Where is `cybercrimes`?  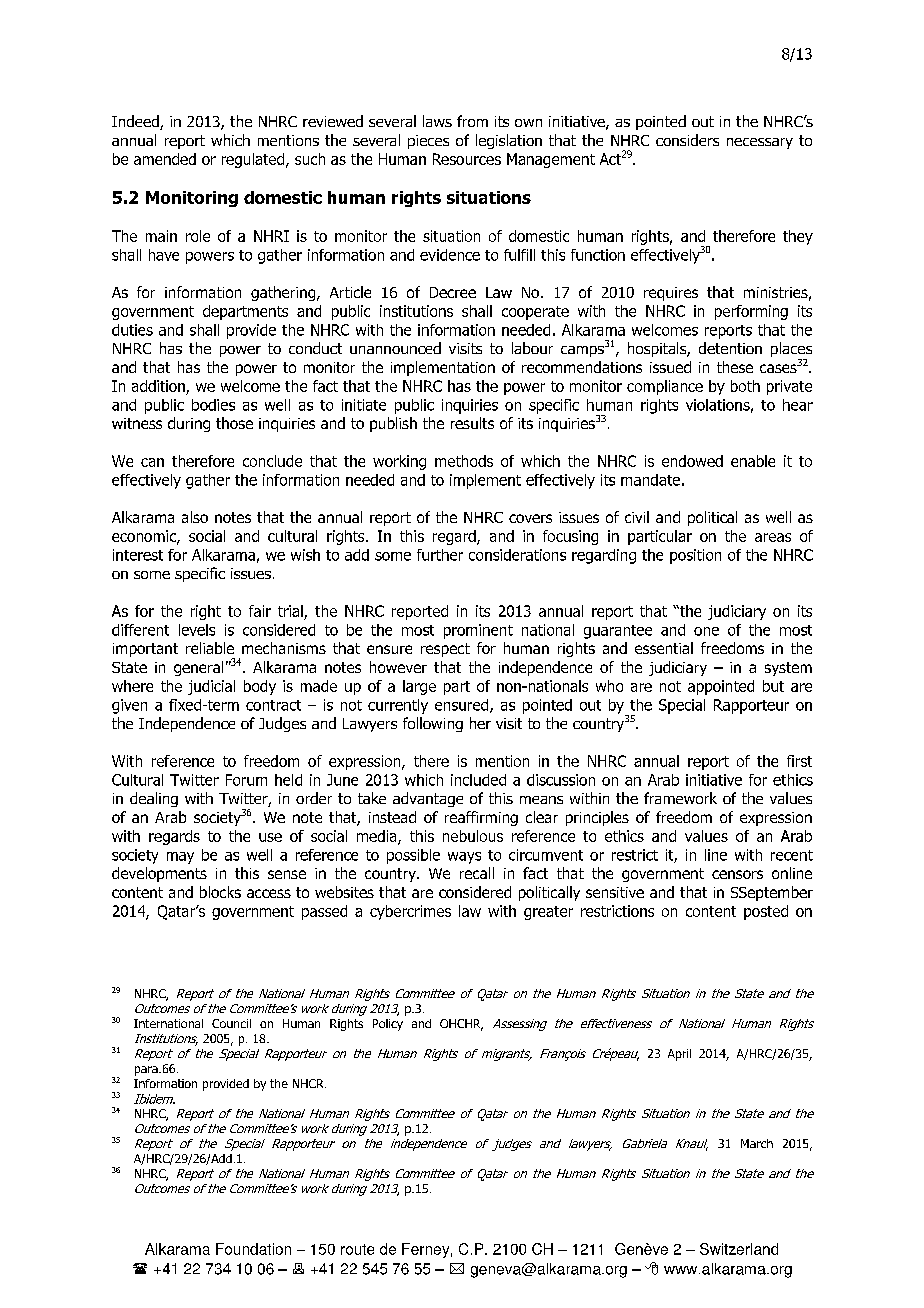
cybercrimes is located at coordinates (410, 912).
